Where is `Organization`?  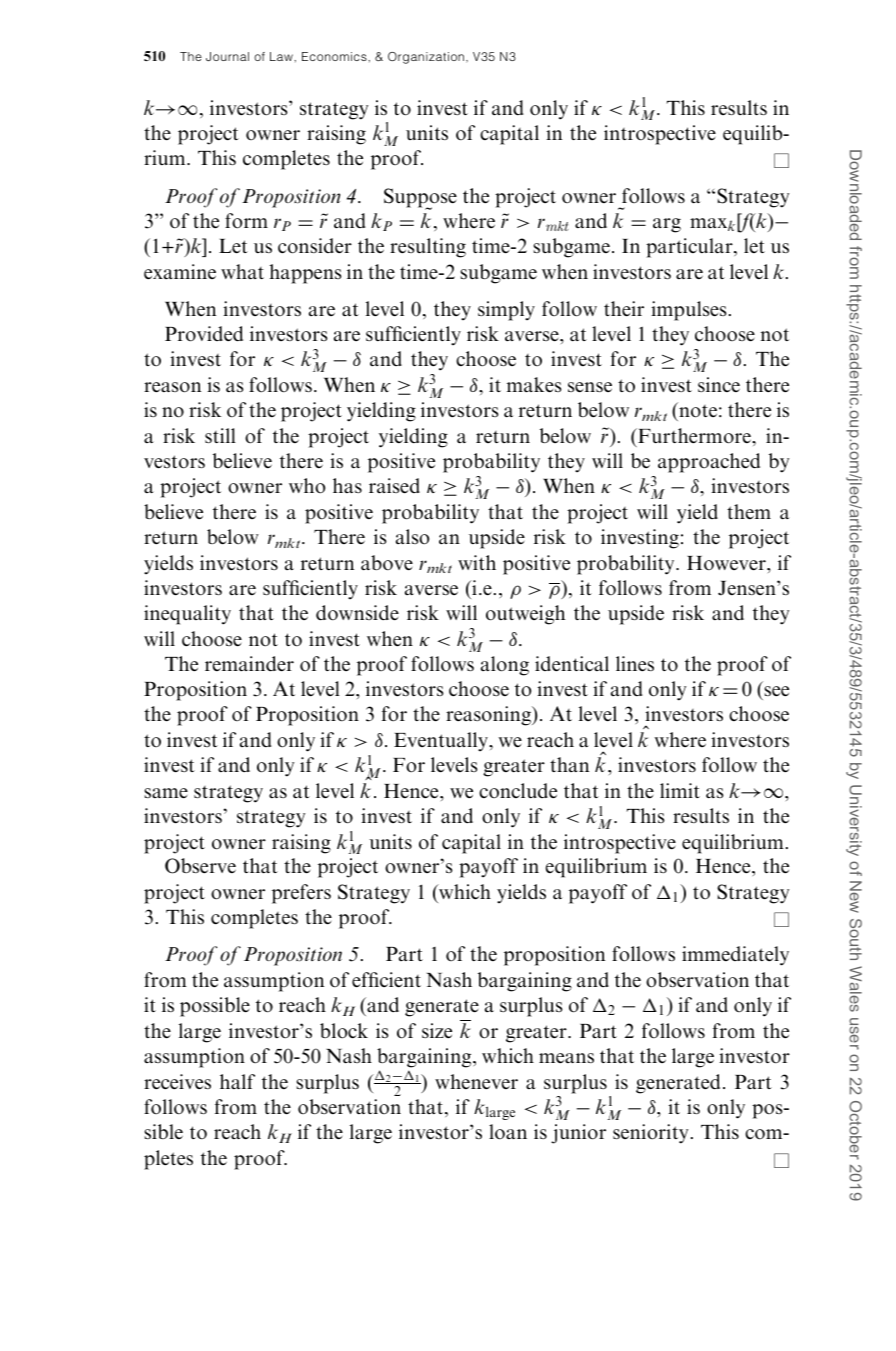
Organization is located at coordinates (426, 58).
